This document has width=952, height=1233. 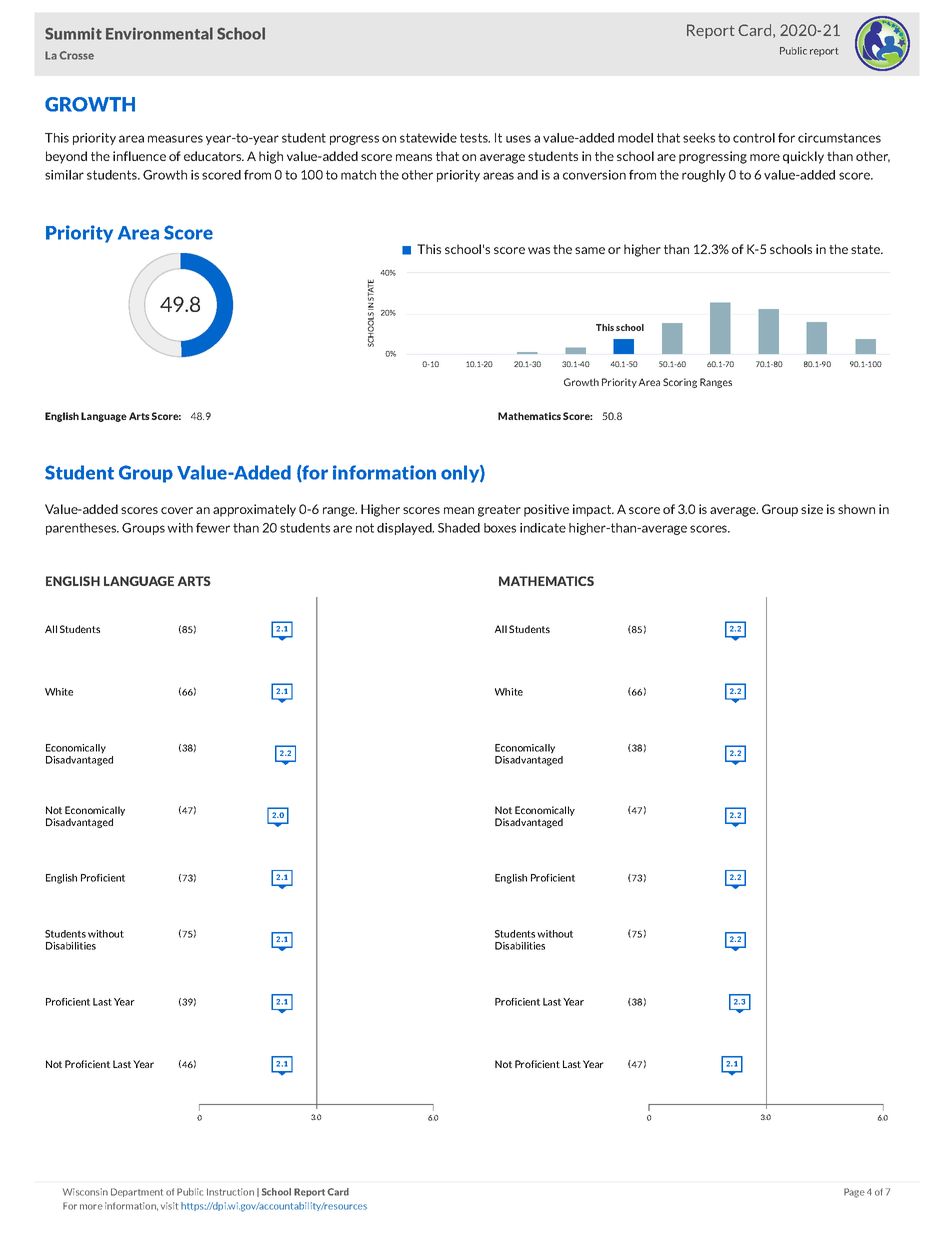 I want to click on Scoring, so click(x=680, y=383).
